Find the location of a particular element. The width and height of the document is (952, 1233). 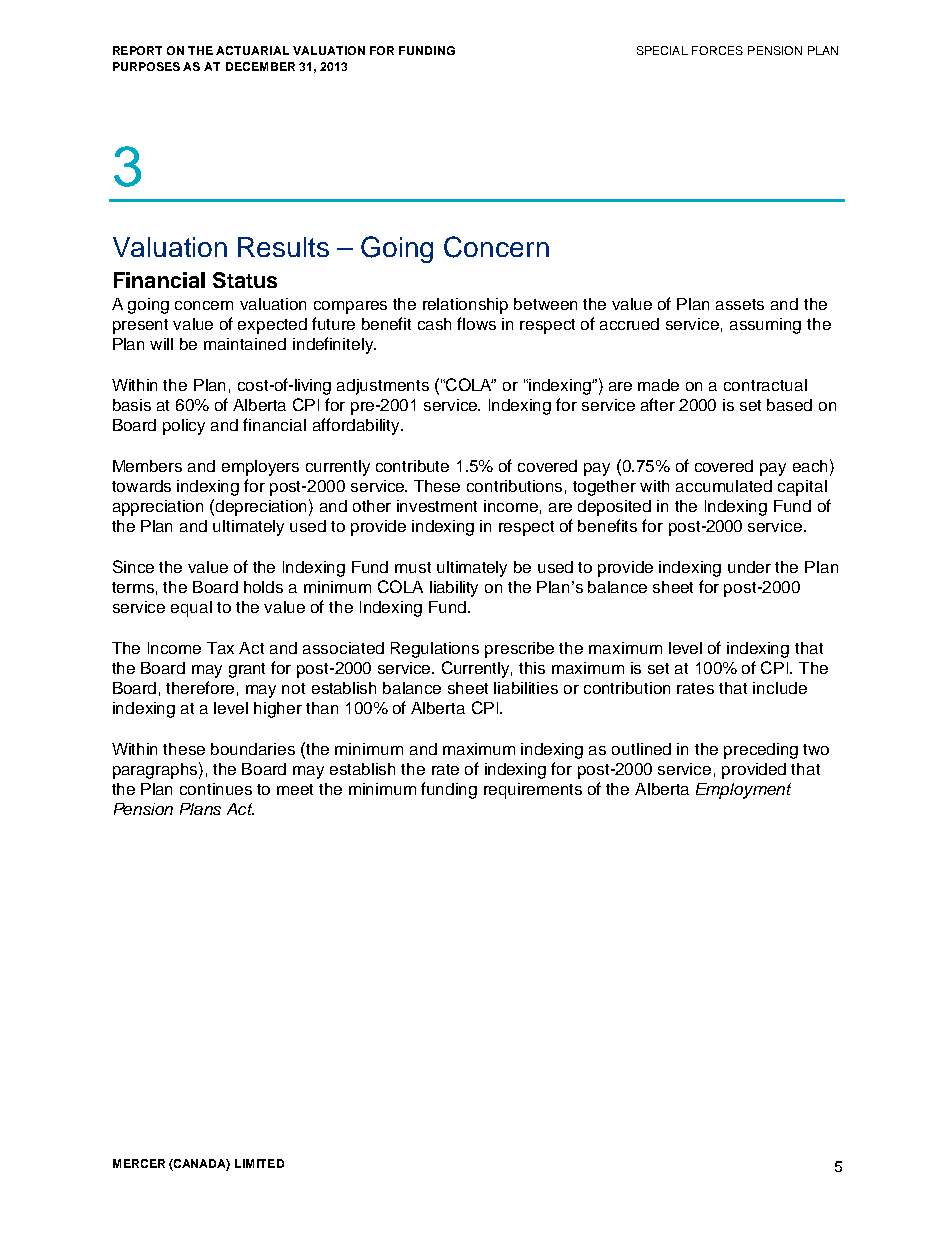

FORCES is located at coordinates (717, 50).
